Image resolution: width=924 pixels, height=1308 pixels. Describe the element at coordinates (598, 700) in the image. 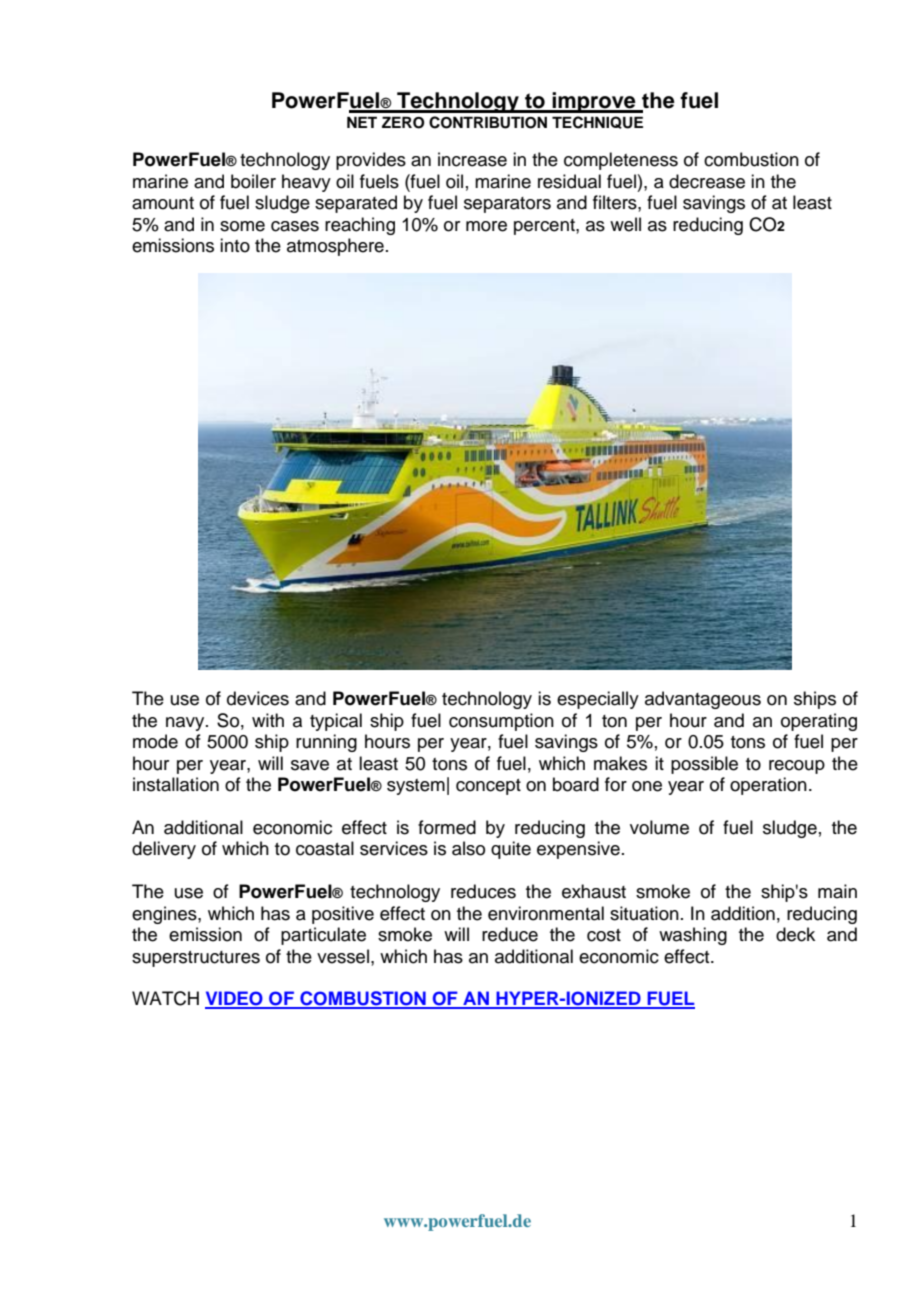

I see `especially` at that location.
